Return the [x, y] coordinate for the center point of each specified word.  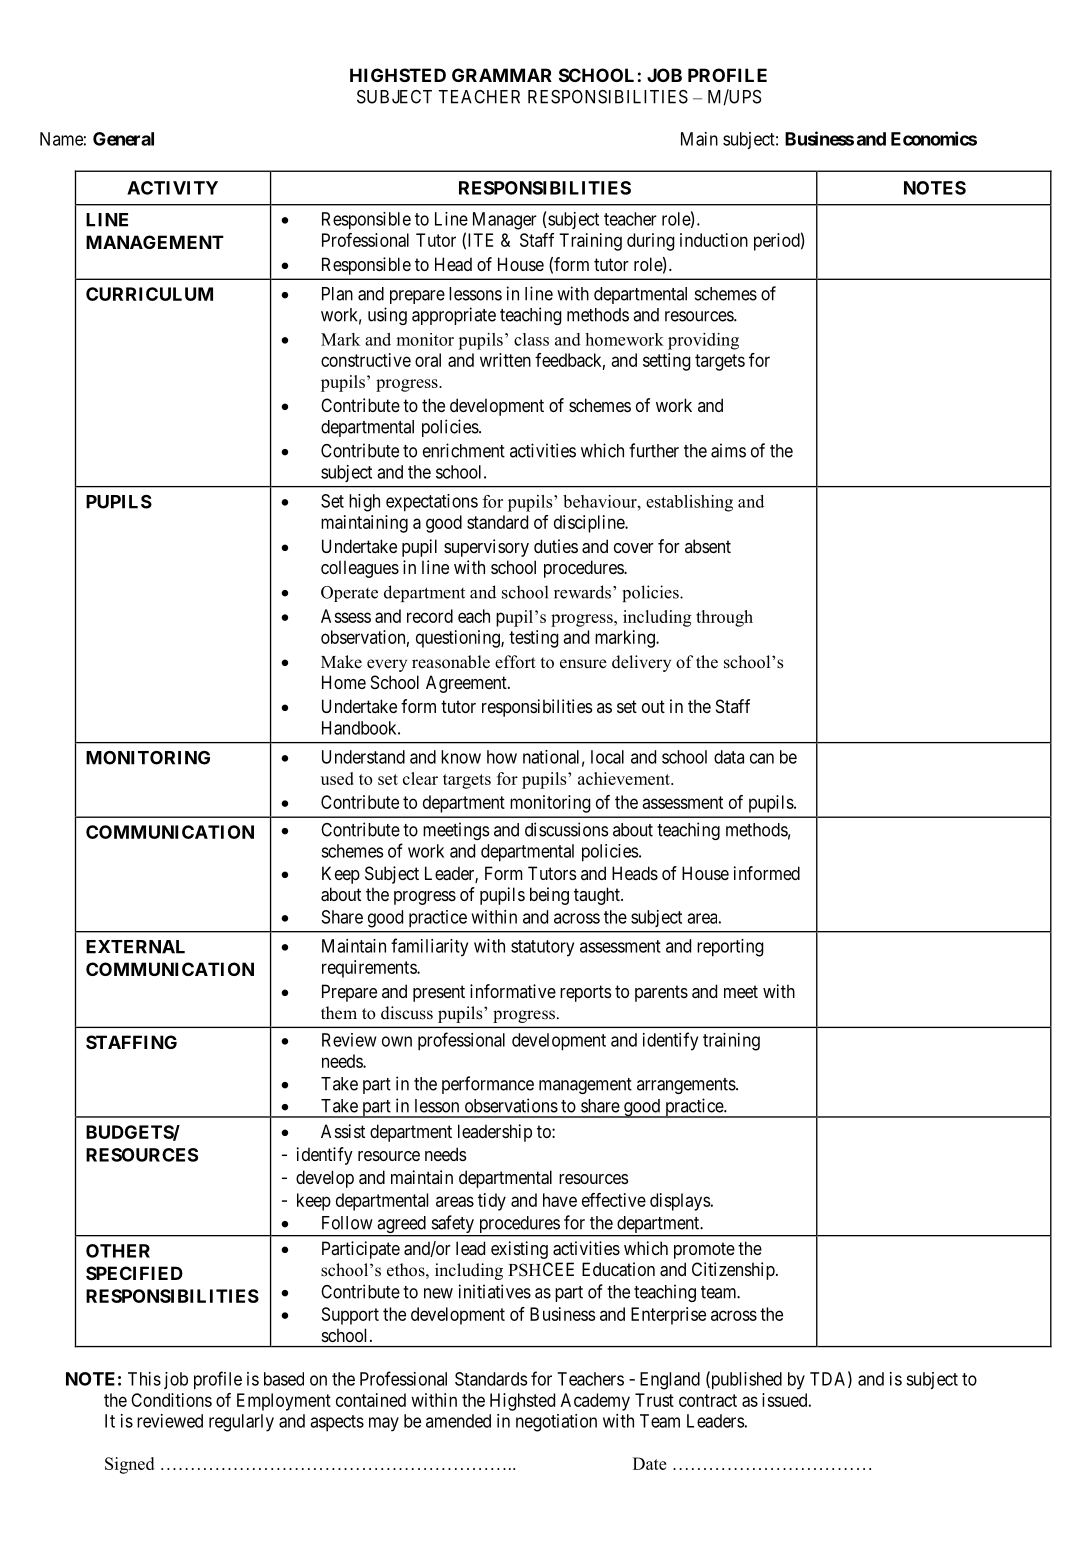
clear [420, 778]
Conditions [171, 1400]
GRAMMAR [502, 75]
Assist [343, 1131]
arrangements [687, 1086]
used [337, 778]
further [654, 450]
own [397, 1041]
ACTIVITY [172, 188]
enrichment [464, 450]
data [729, 757]
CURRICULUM [149, 294]
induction [714, 240]
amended [458, 1421]
